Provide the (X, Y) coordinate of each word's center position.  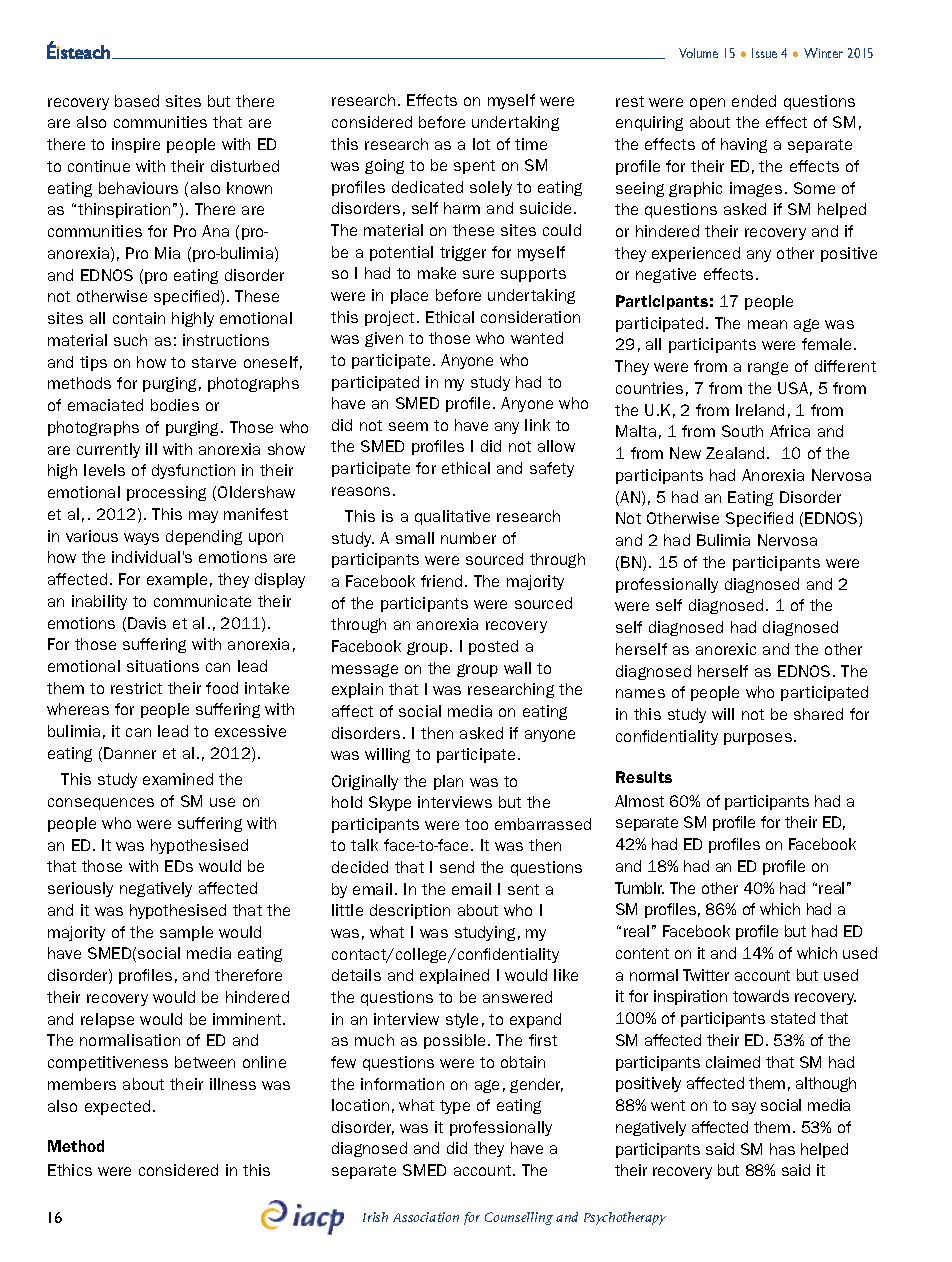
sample (186, 933)
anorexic (726, 649)
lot (481, 144)
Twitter (706, 975)
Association (426, 1217)
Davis (147, 623)
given (384, 339)
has (782, 1149)
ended (754, 101)
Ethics (70, 1170)
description (410, 911)
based (137, 101)
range (768, 368)
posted (493, 647)
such (130, 340)
